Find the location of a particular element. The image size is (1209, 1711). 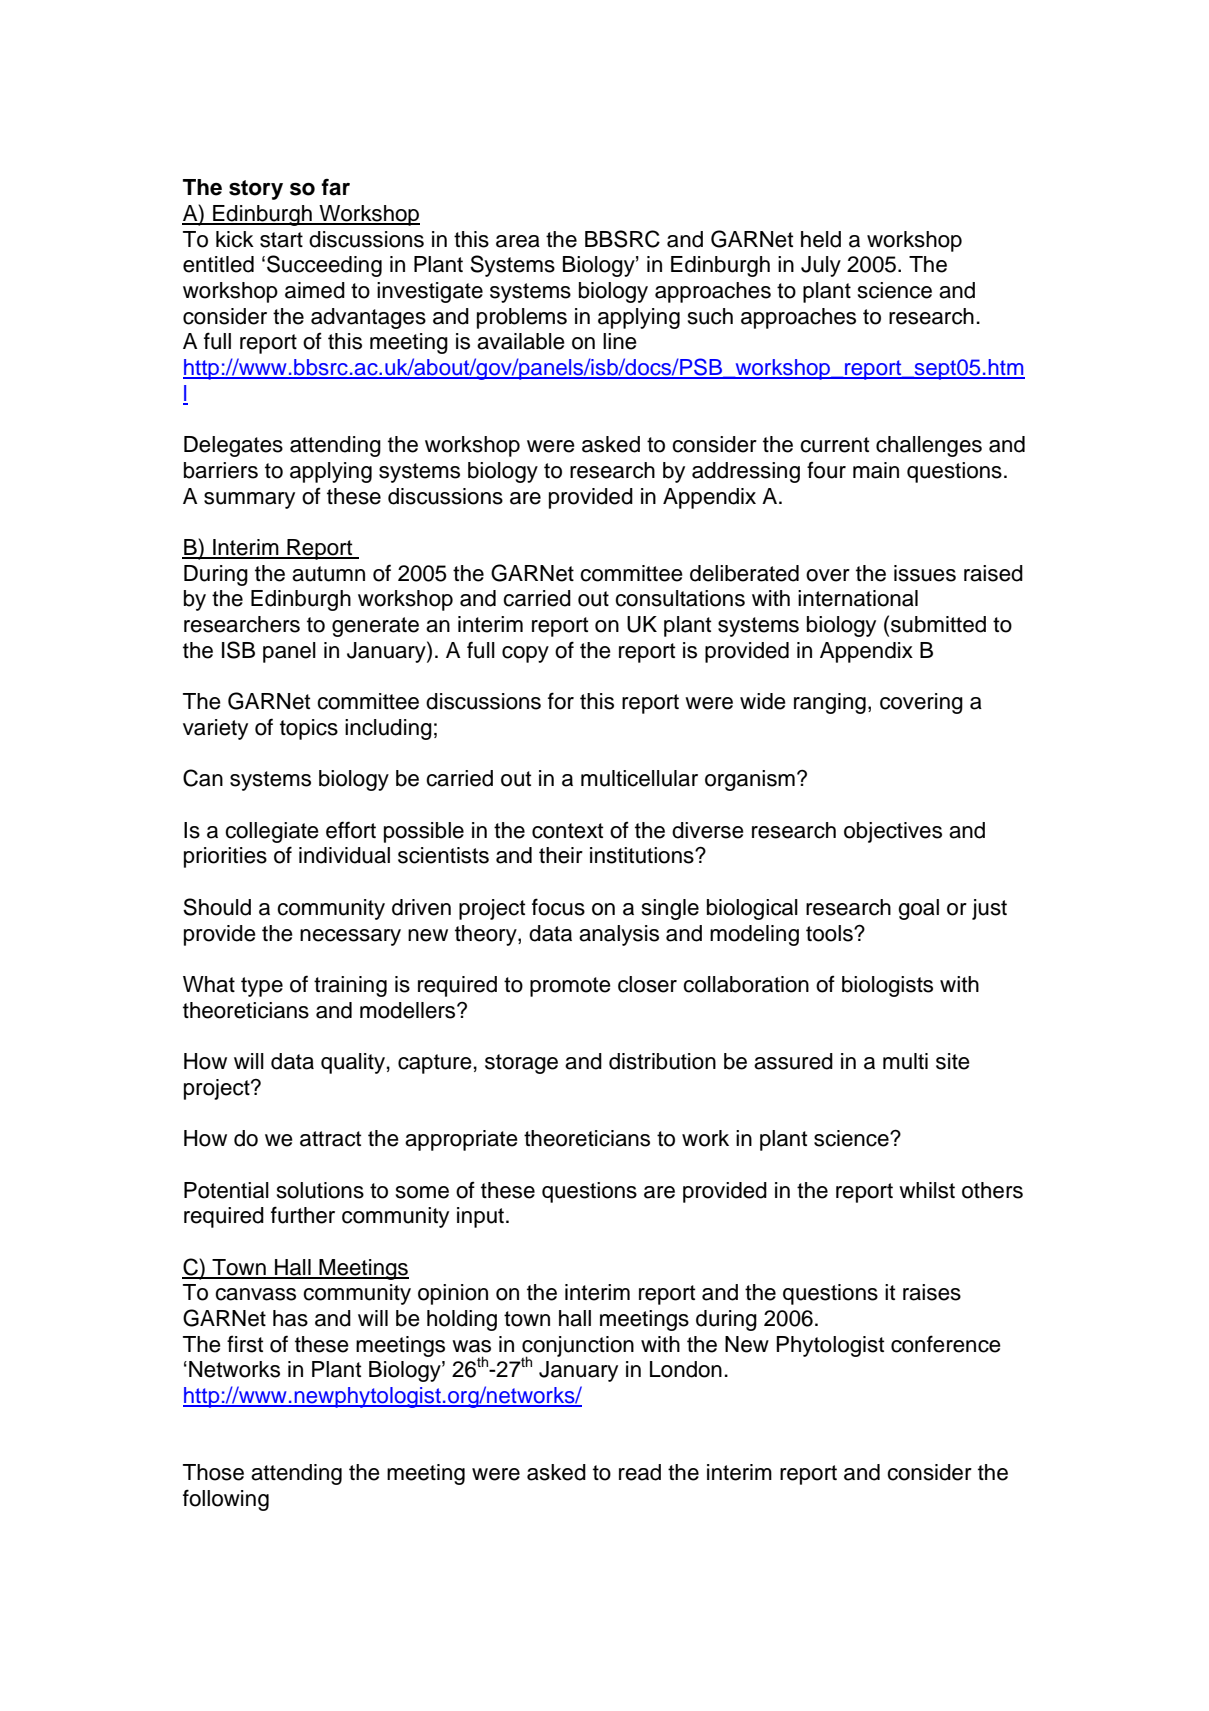

objectives is located at coordinates (893, 832).
